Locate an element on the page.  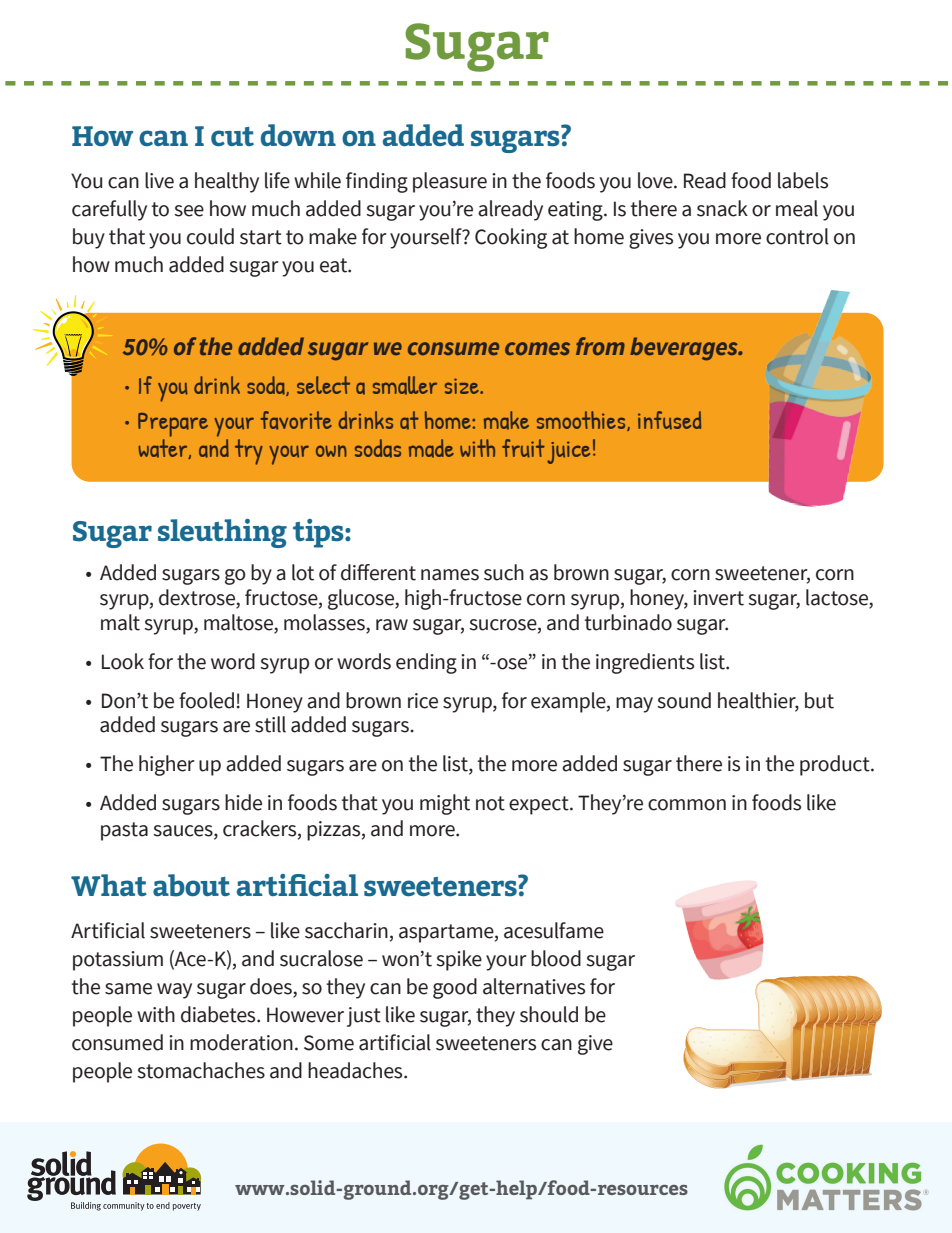
stomachaches is located at coordinates (201, 1070).
